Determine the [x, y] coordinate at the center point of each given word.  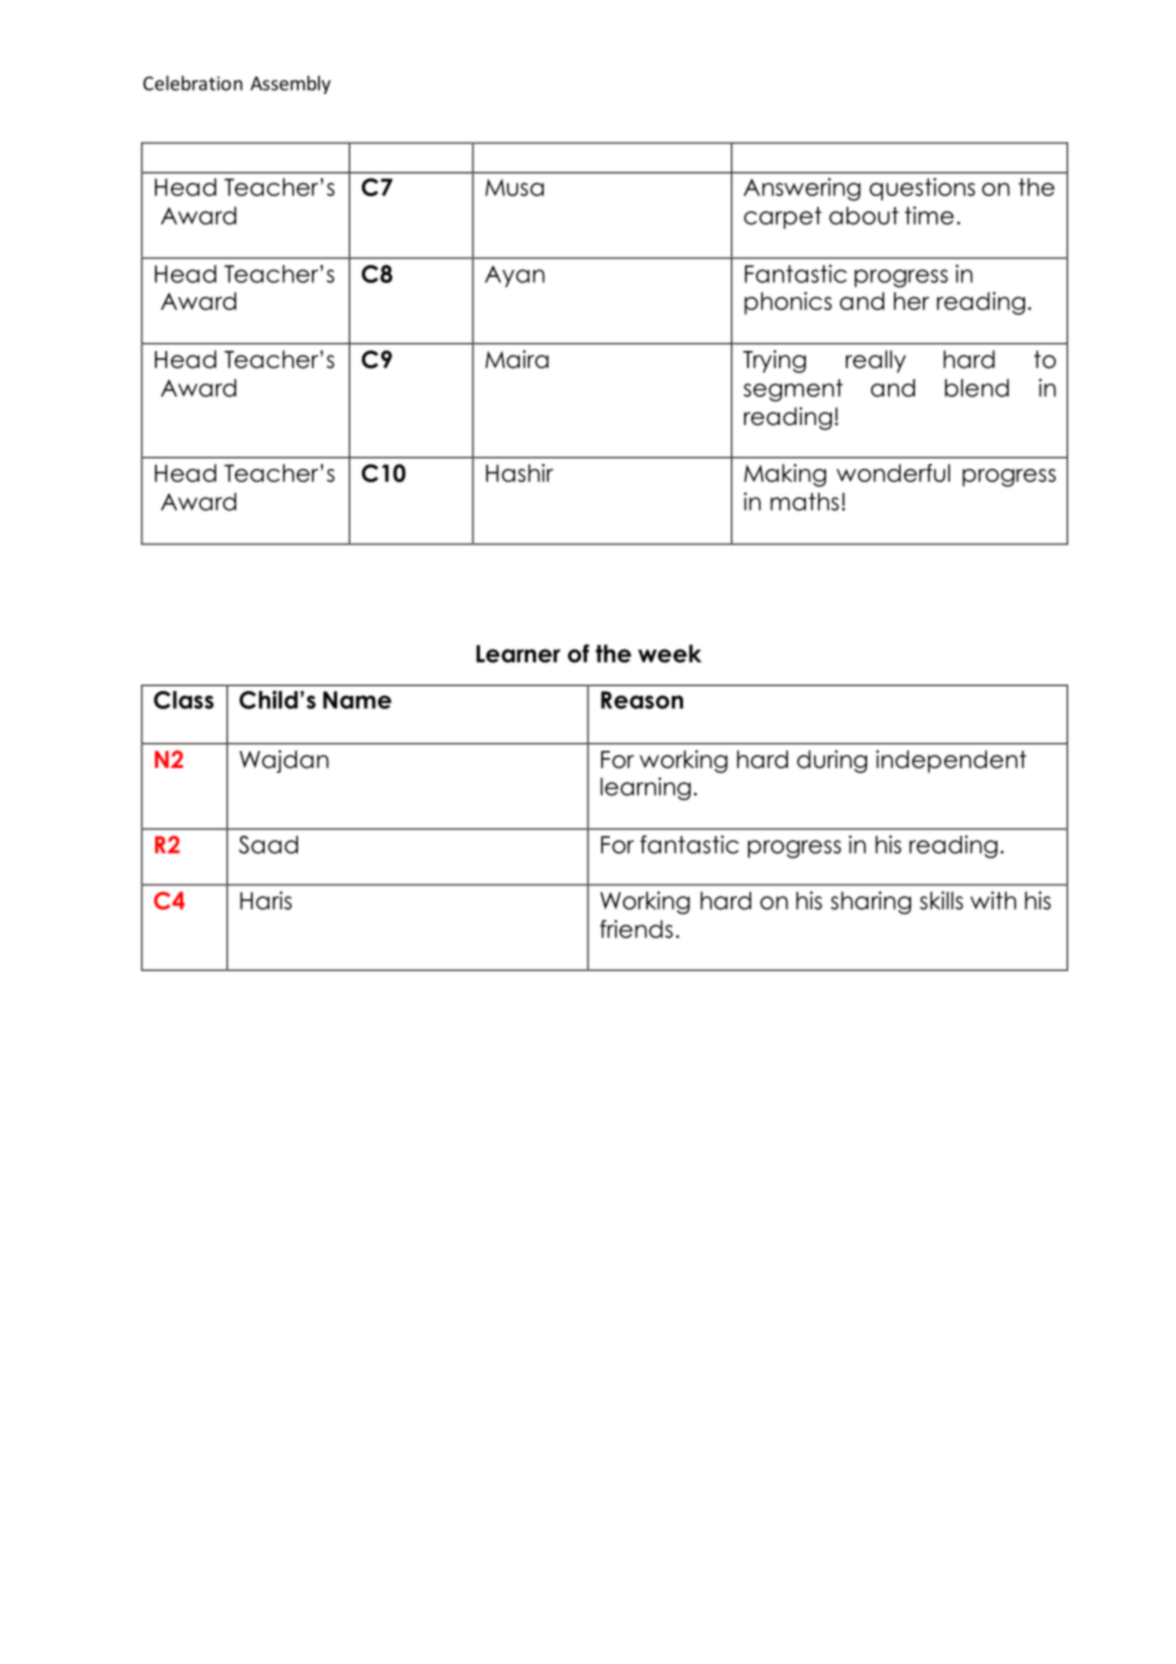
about [864, 215]
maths [804, 501]
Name [357, 700]
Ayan [515, 276]
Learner [518, 654]
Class [184, 700]
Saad [268, 844]
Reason [642, 700]
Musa [514, 187]
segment [793, 390]
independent [951, 761]
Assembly [290, 84]
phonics [788, 303]
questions [922, 189]
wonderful [893, 473]
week [669, 653]
